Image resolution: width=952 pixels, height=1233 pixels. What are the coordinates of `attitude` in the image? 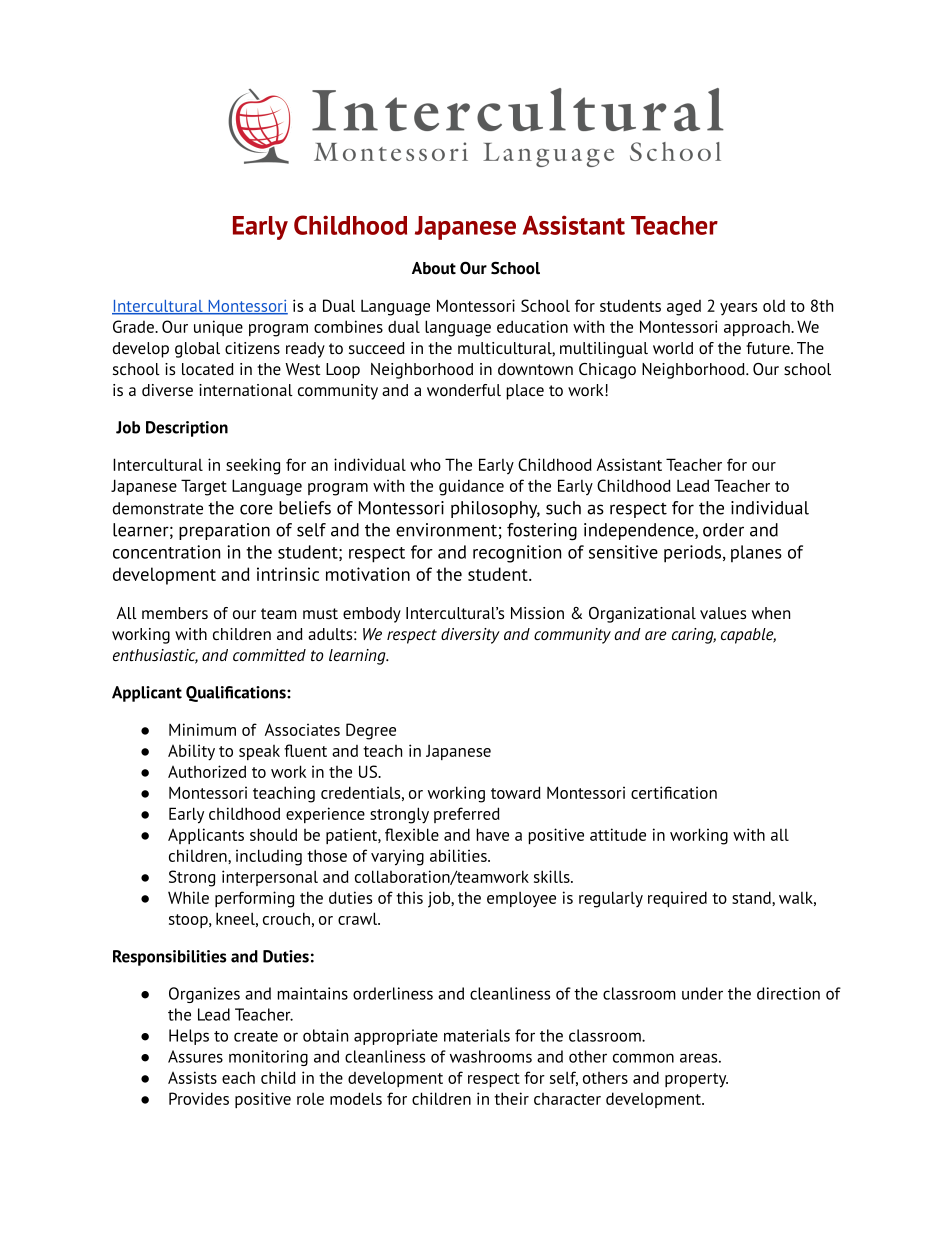 It's located at (618, 834).
